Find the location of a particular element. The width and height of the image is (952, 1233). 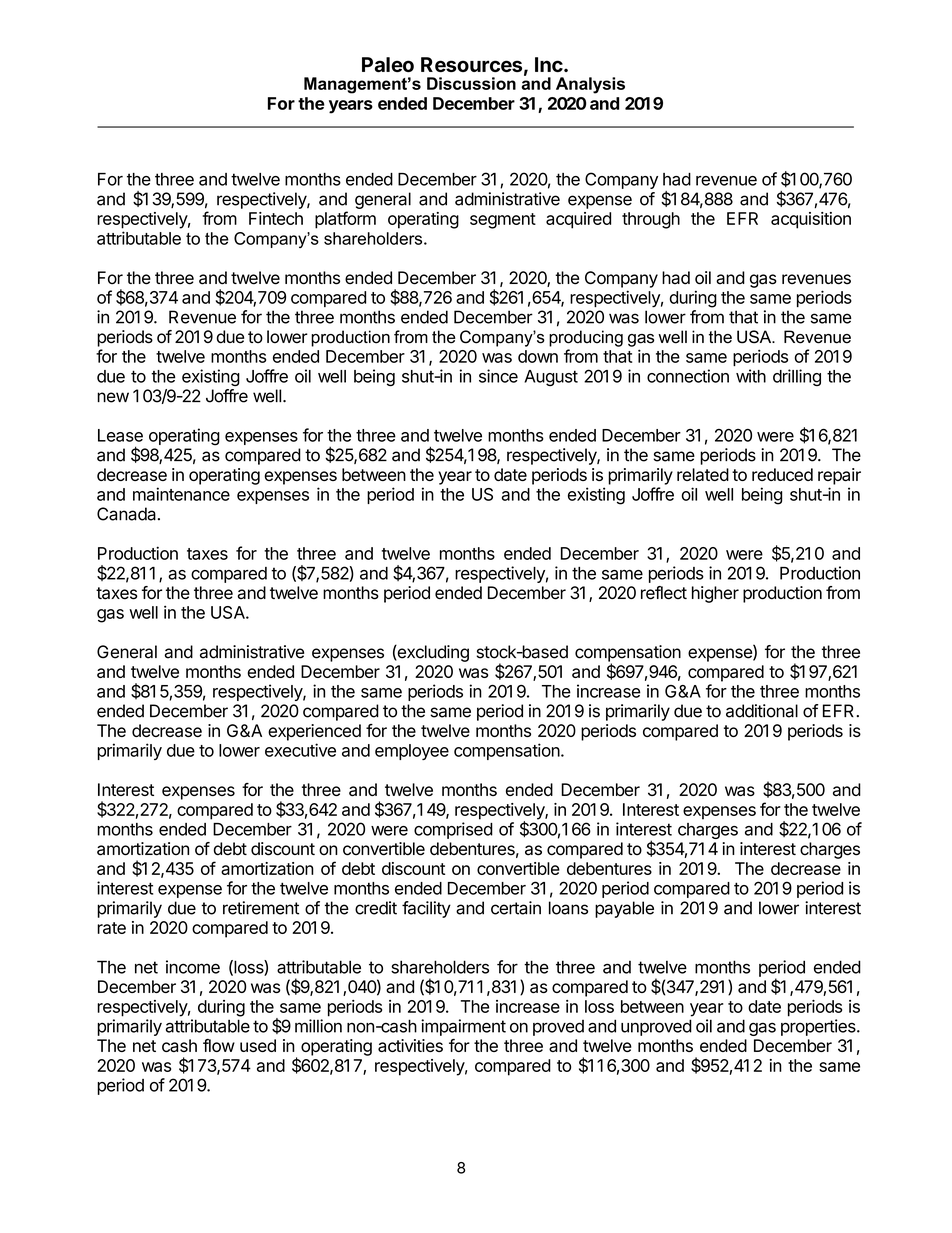

Paleo is located at coordinates (388, 64).
